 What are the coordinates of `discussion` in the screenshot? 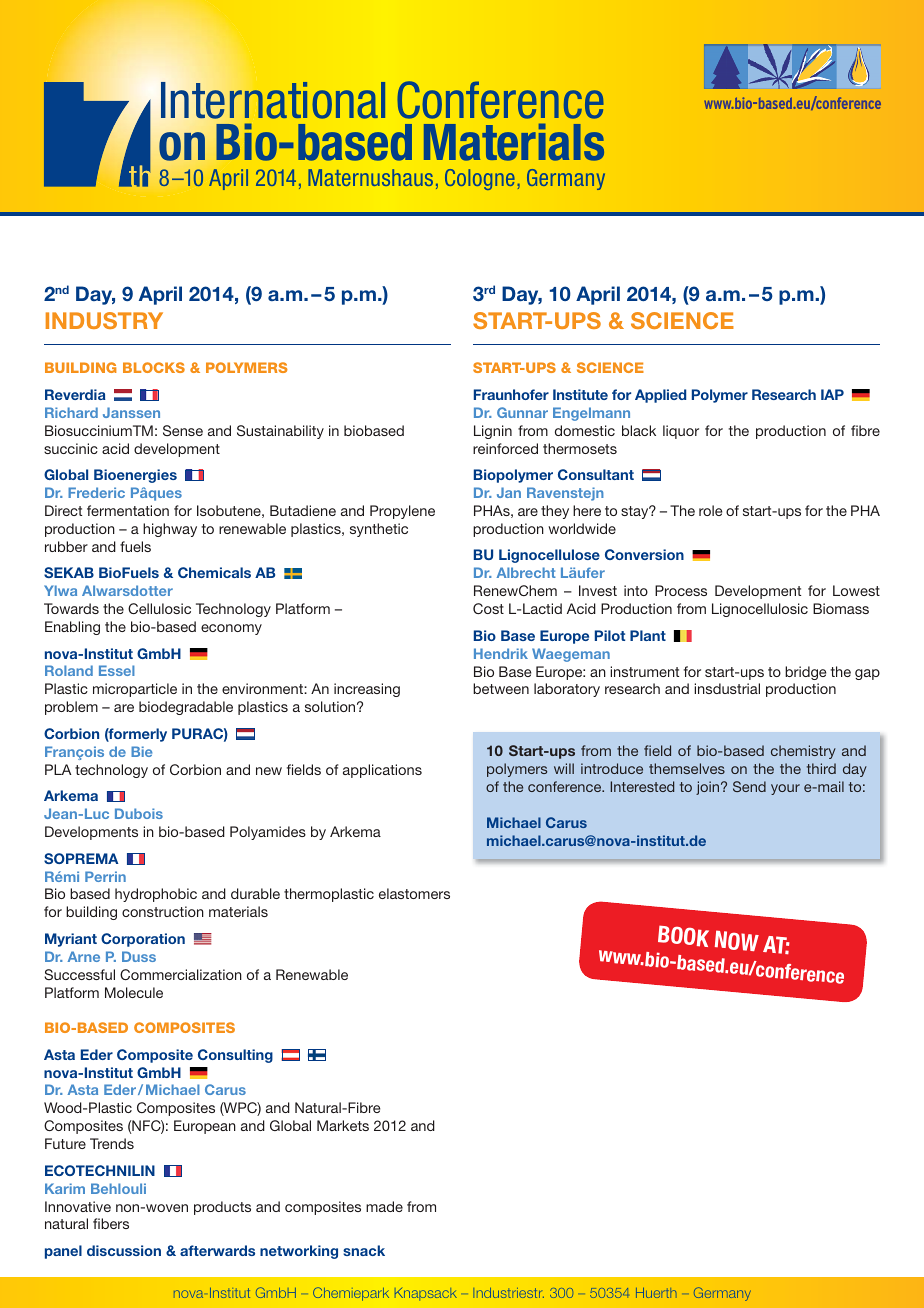 It's located at (124, 1250).
